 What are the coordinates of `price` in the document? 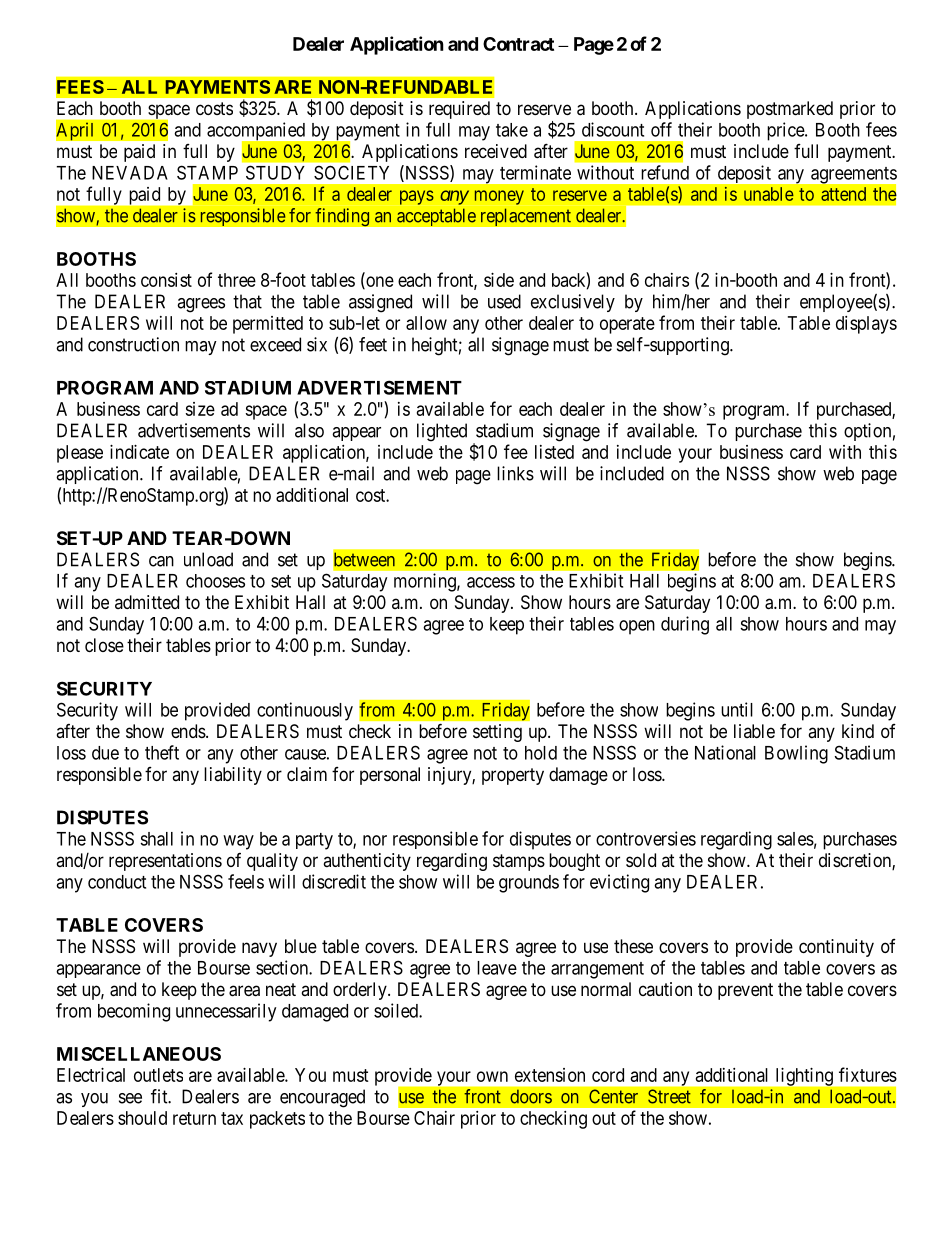 It's located at (786, 131).
